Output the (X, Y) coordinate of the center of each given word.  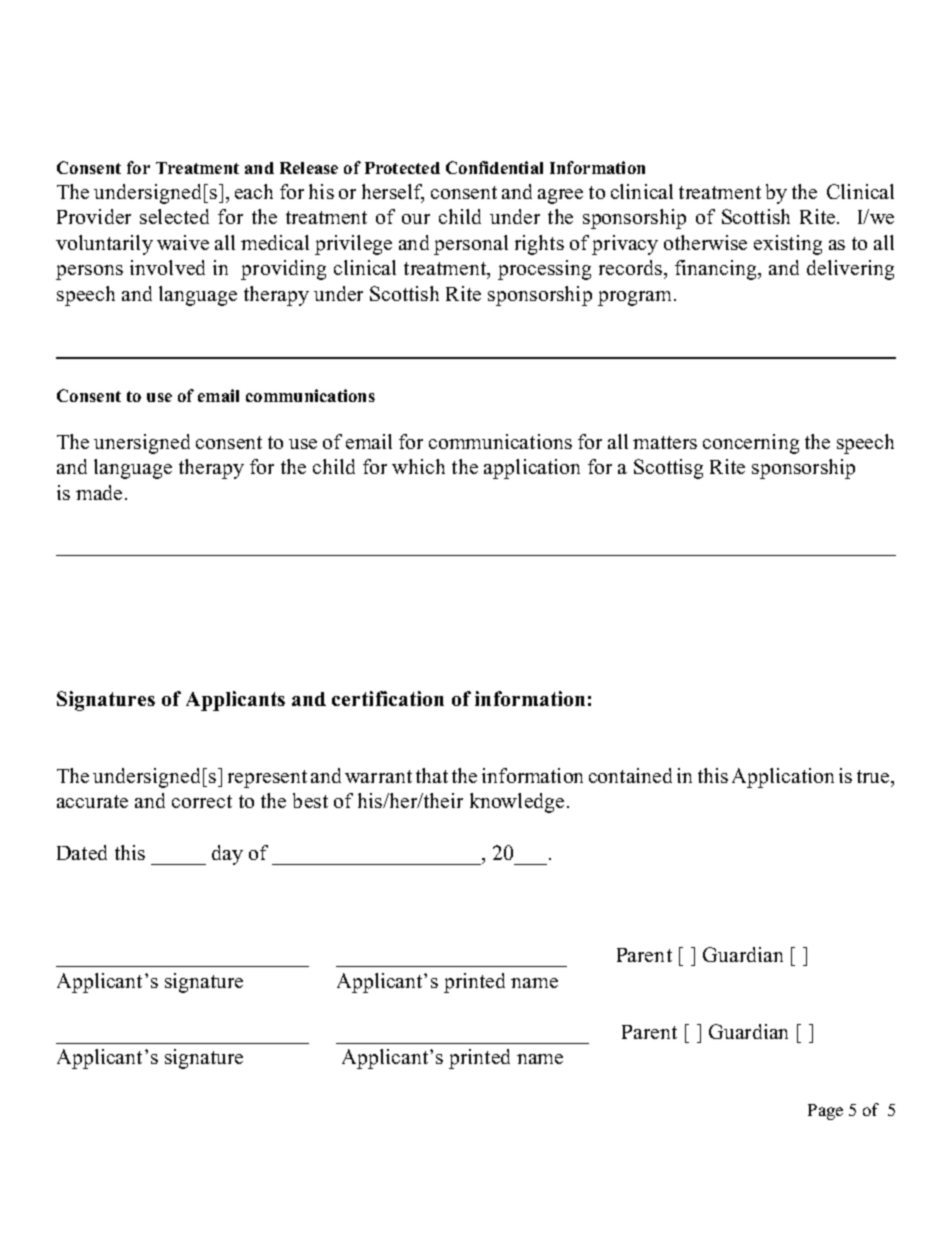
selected (174, 216)
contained (630, 775)
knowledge (517, 803)
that (432, 775)
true (873, 776)
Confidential (494, 167)
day (227, 855)
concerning (751, 444)
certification (388, 698)
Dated (82, 852)
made (99, 492)
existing (788, 245)
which (418, 466)
